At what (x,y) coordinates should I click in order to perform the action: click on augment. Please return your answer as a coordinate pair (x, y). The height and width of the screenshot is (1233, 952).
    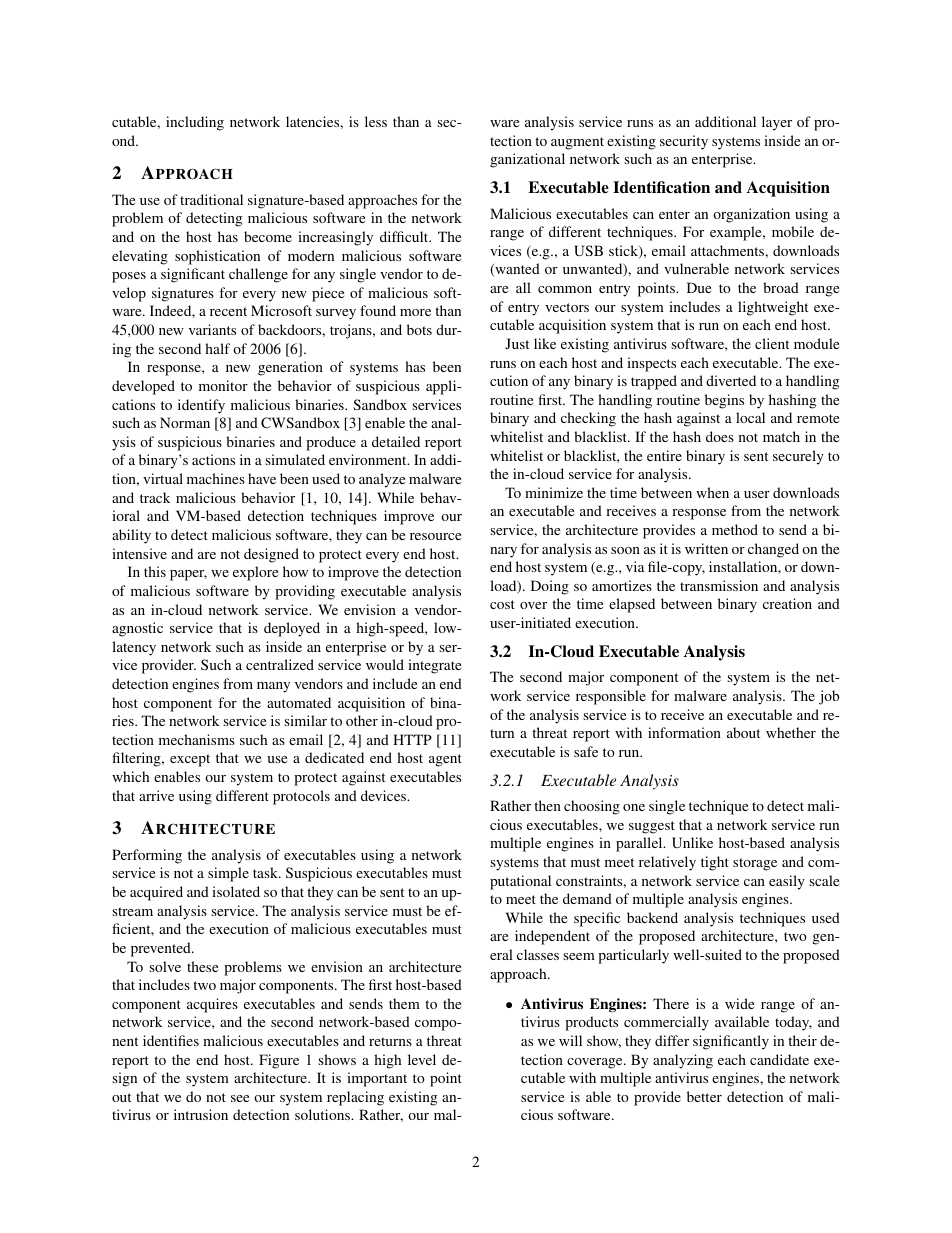
    Looking at the image, I should click on (577, 143).
